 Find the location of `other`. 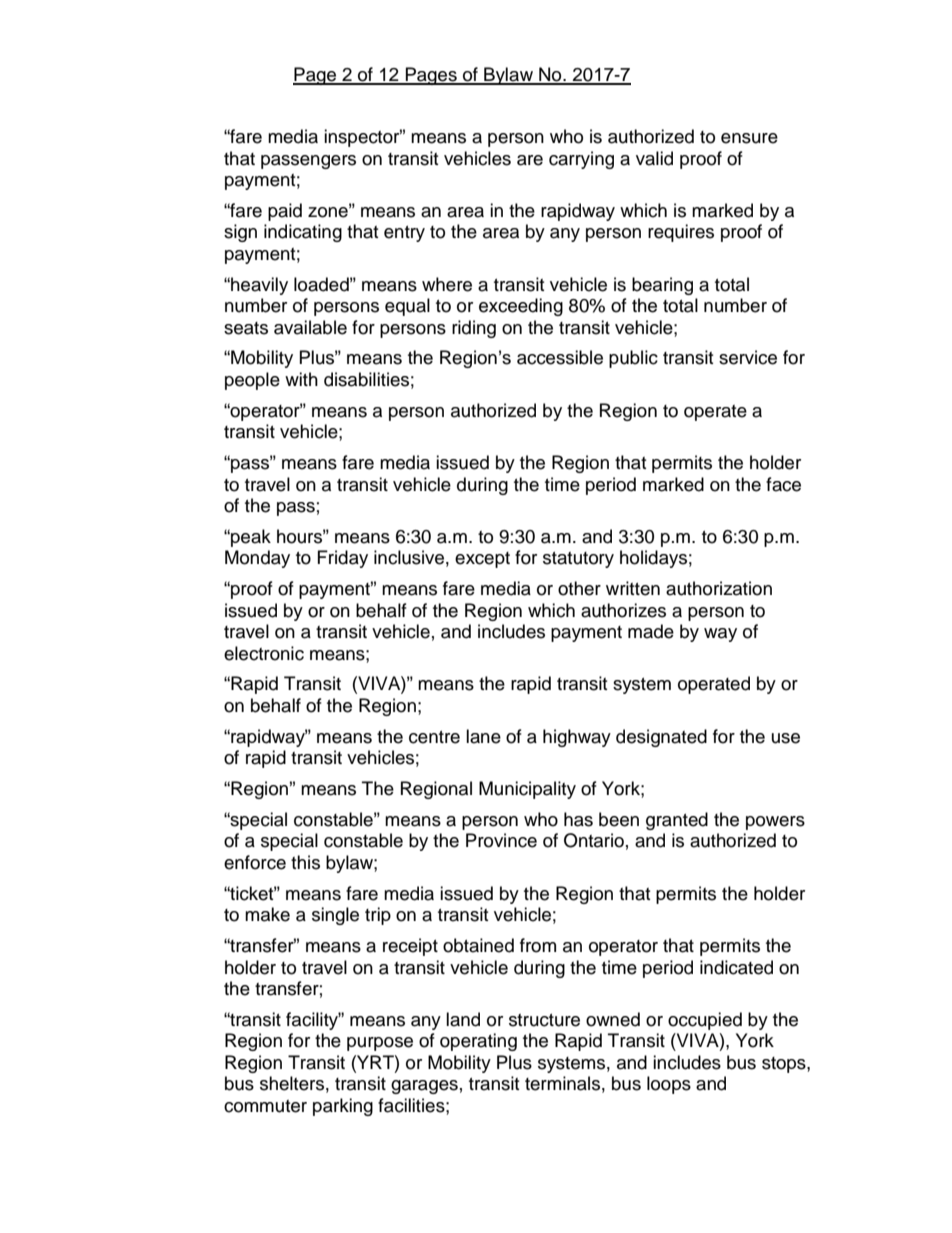

other is located at coordinates (579, 588).
